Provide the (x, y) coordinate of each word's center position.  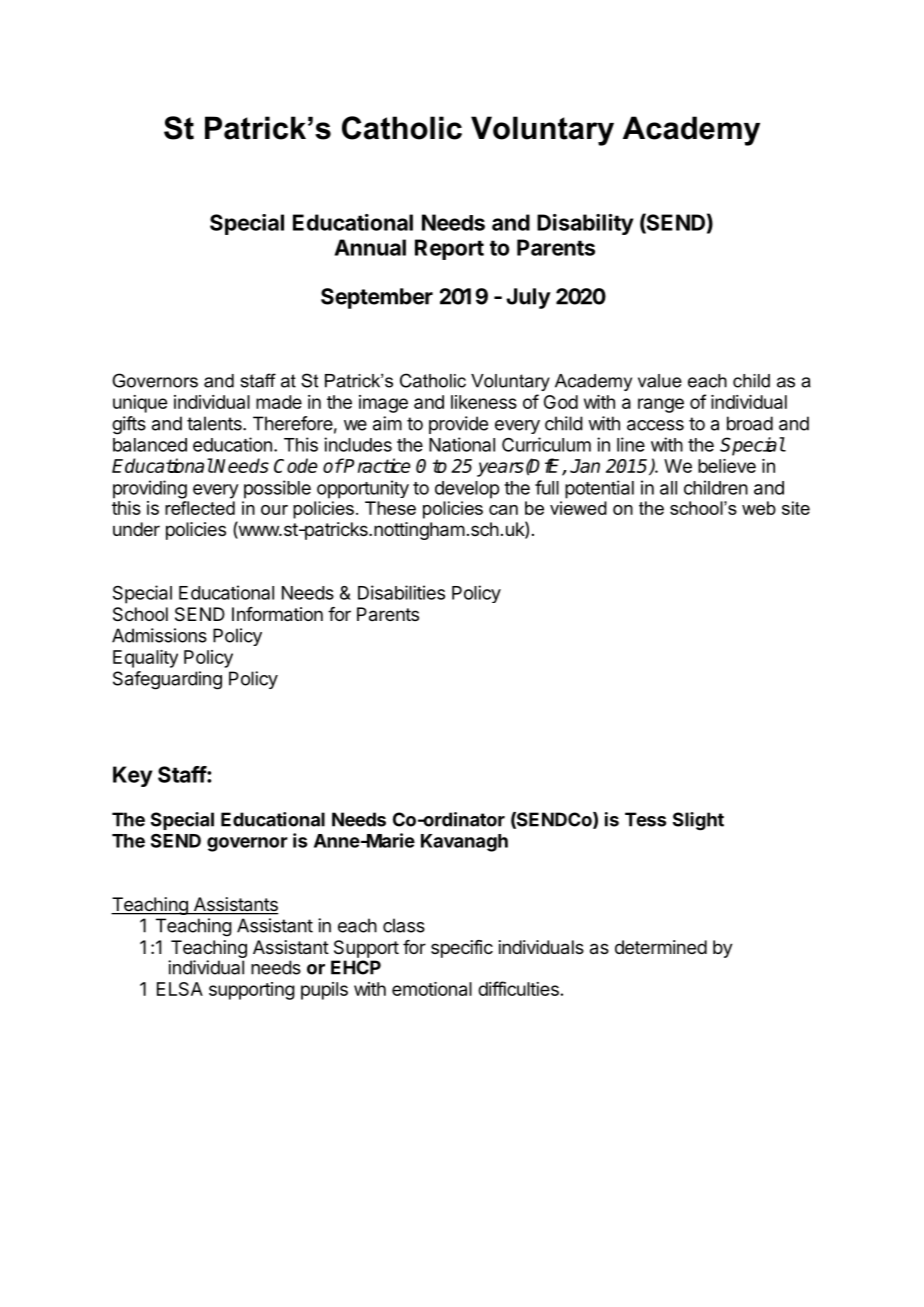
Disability (585, 224)
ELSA (180, 989)
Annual (370, 247)
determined (661, 947)
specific (462, 949)
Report (449, 249)
